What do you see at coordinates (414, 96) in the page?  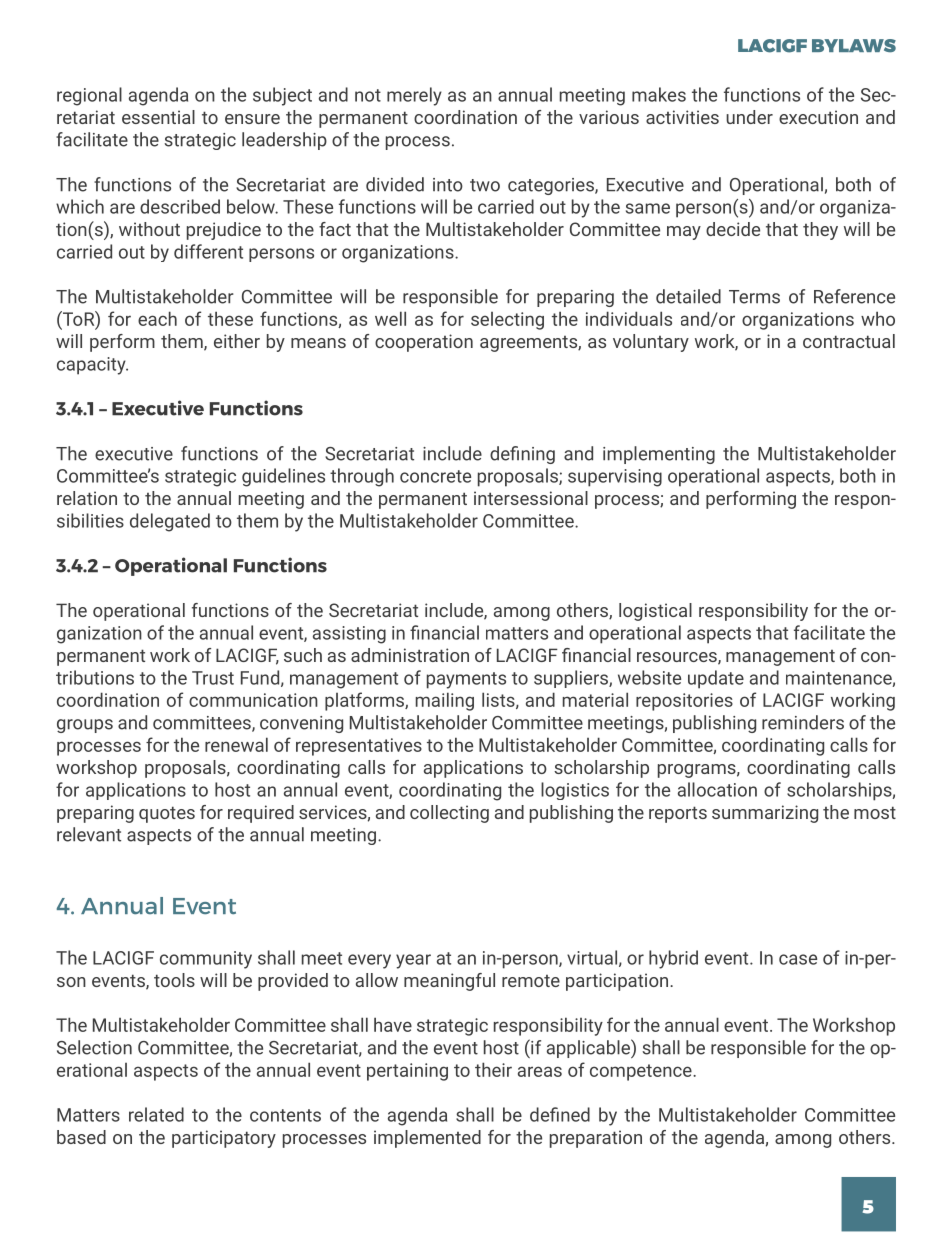 I see `merely` at bounding box center [414, 96].
